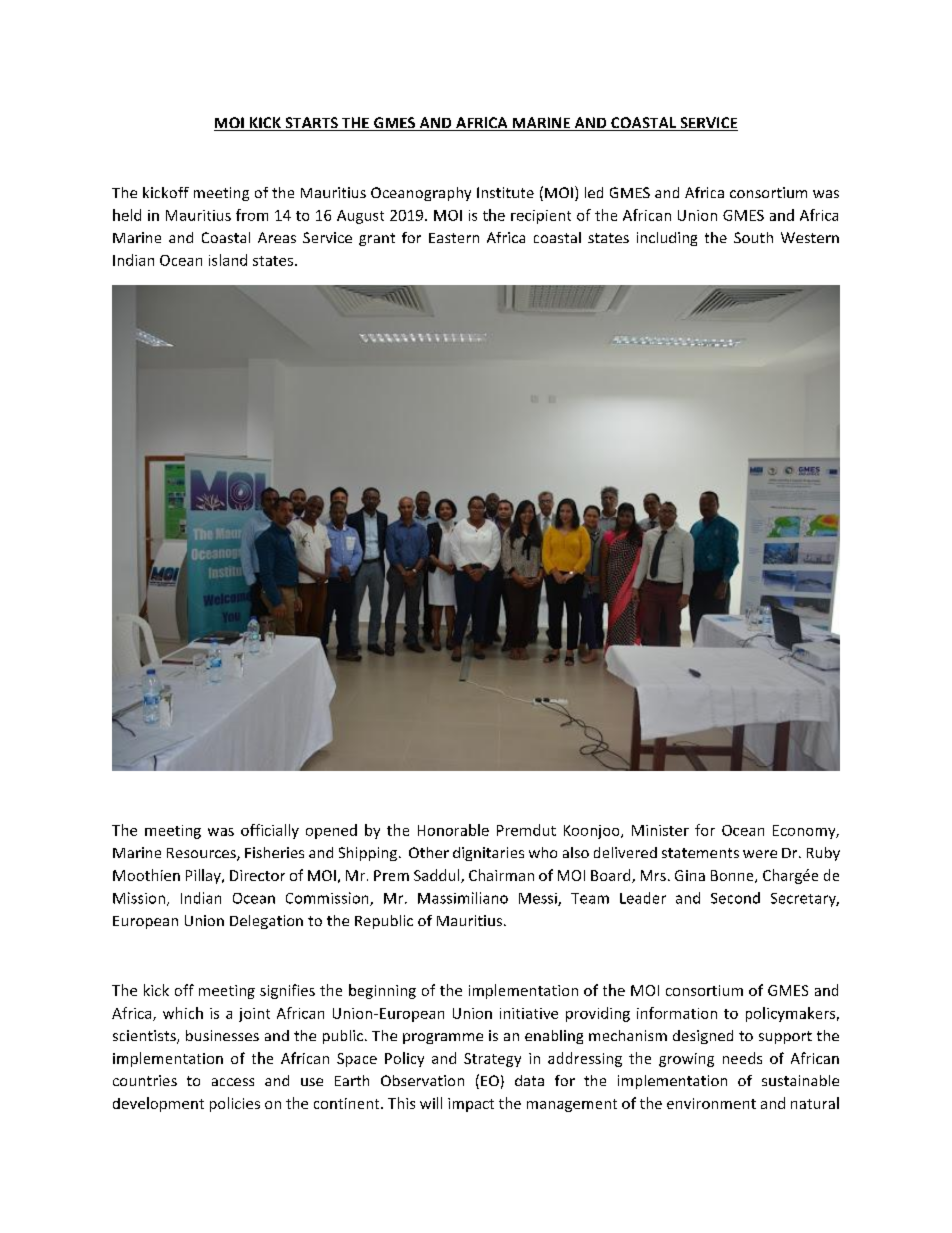  I want to click on Eastern, so click(454, 238).
